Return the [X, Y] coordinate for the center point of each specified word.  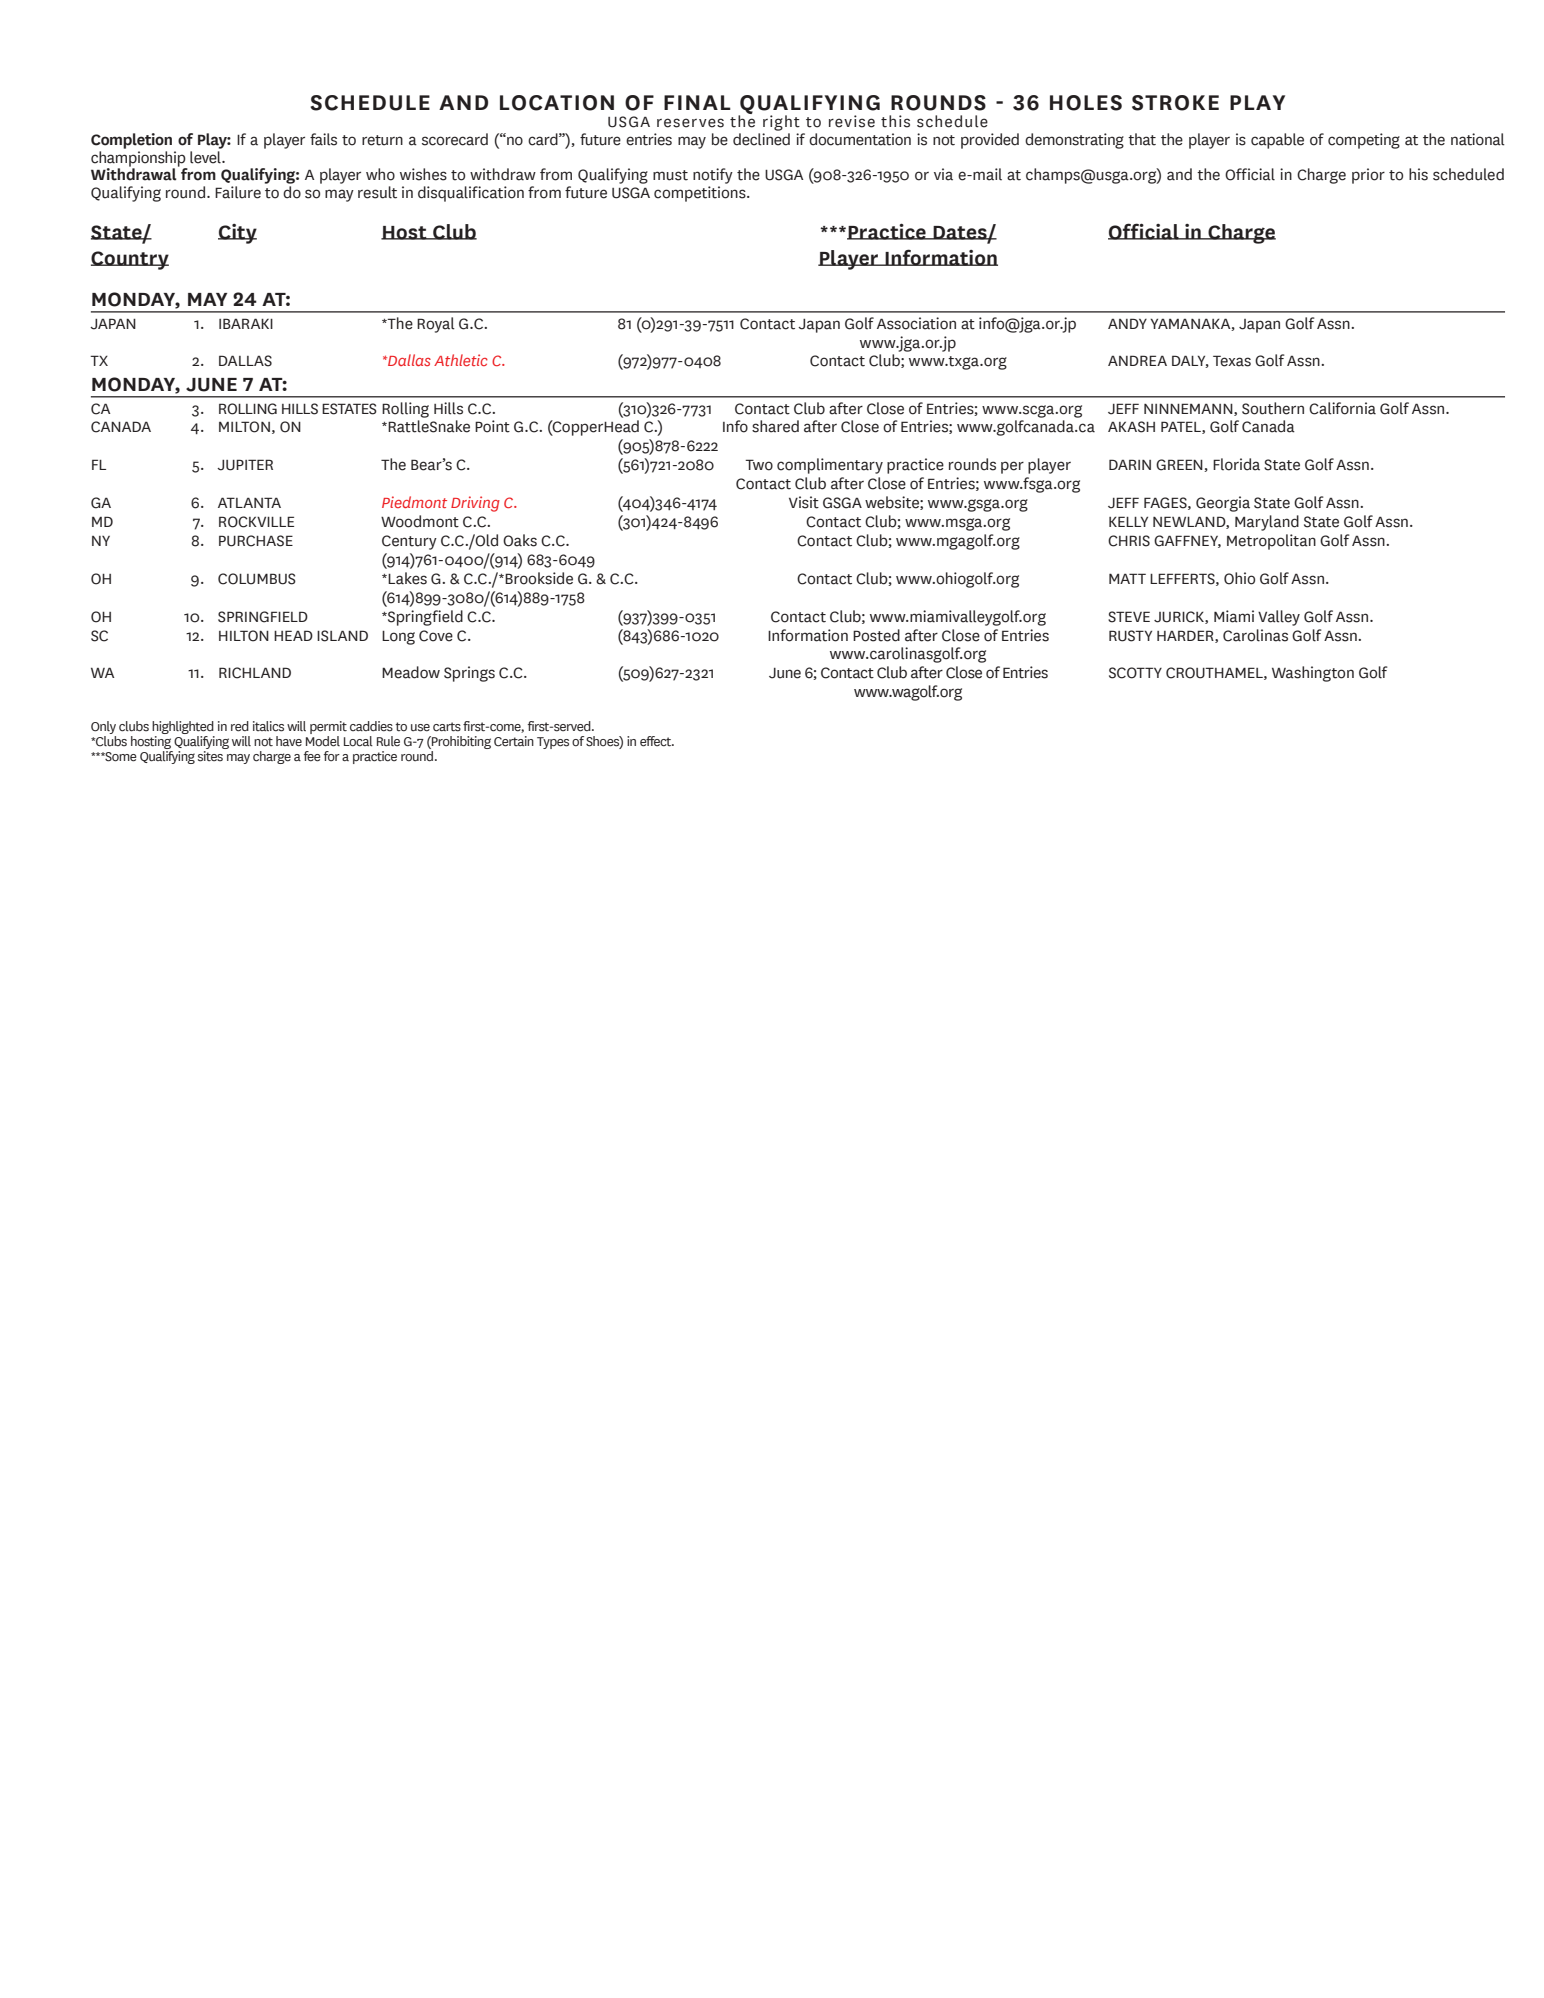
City [237, 234]
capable [1277, 141]
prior [1368, 176]
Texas [1232, 361]
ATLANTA [249, 502]
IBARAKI [246, 323]
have [289, 741]
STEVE [1129, 617]
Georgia [1223, 504]
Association [916, 323]
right [781, 124]
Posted [876, 635]
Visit [804, 502]
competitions [701, 194]
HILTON [244, 636]
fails [323, 139]
